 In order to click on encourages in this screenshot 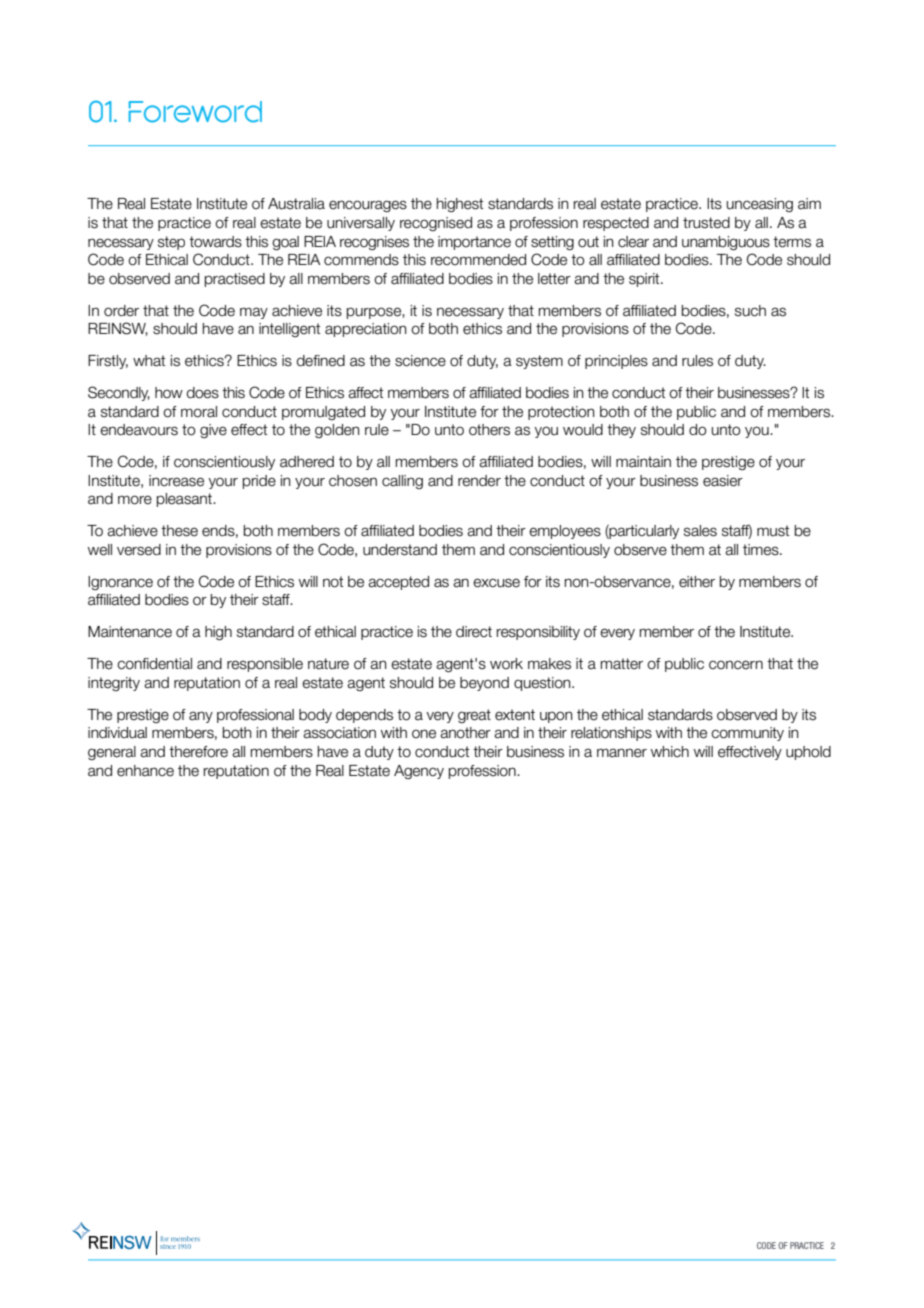, I will do `click(368, 206)`.
